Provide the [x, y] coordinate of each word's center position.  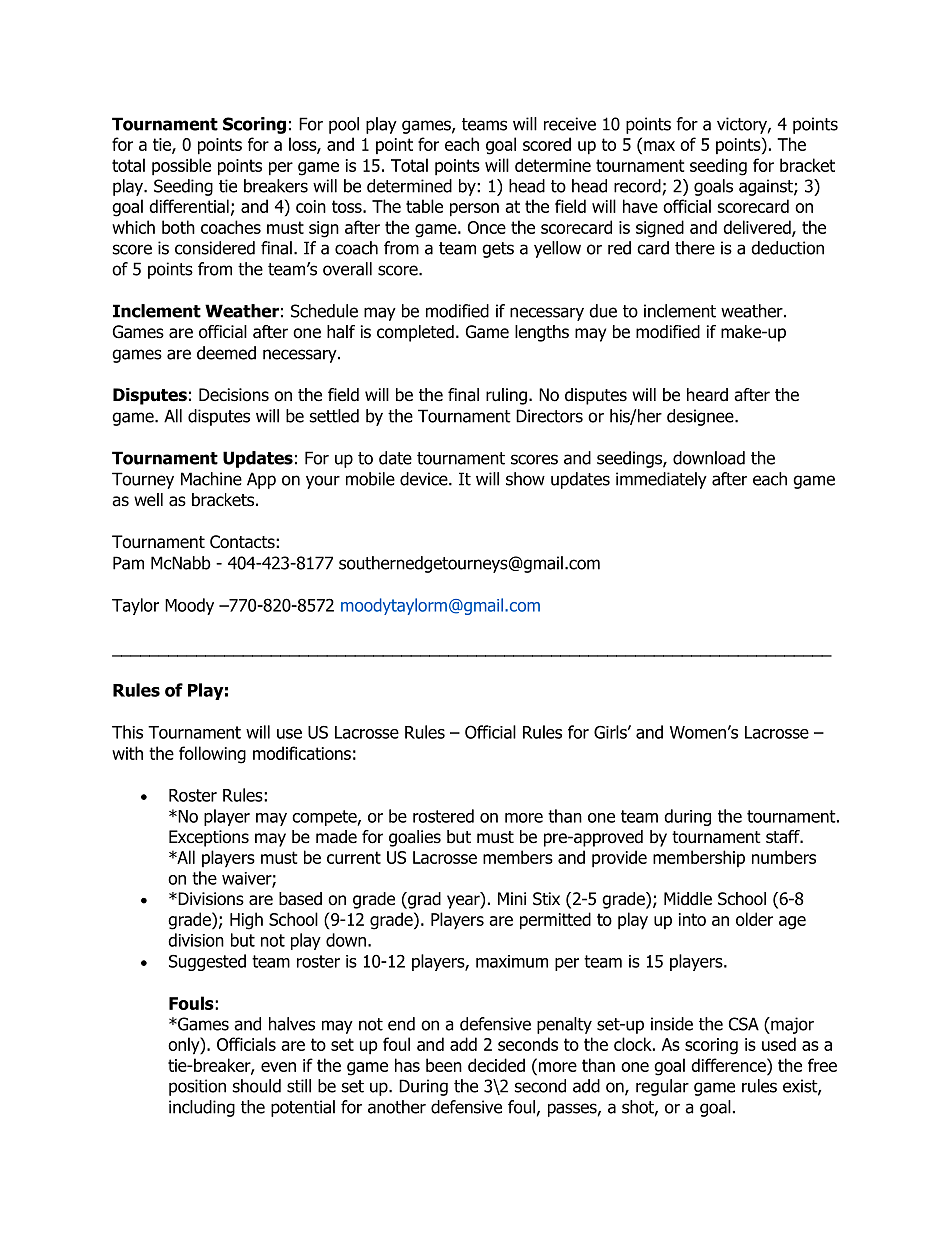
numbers [784, 857]
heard [707, 395]
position [197, 1087]
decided [496, 1065]
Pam [128, 563]
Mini [512, 898]
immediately [661, 480]
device [425, 479]
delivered [758, 228]
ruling [506, 396]
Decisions [234, 395]
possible [181, 167]
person [474, 210]
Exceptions [209, 838]
